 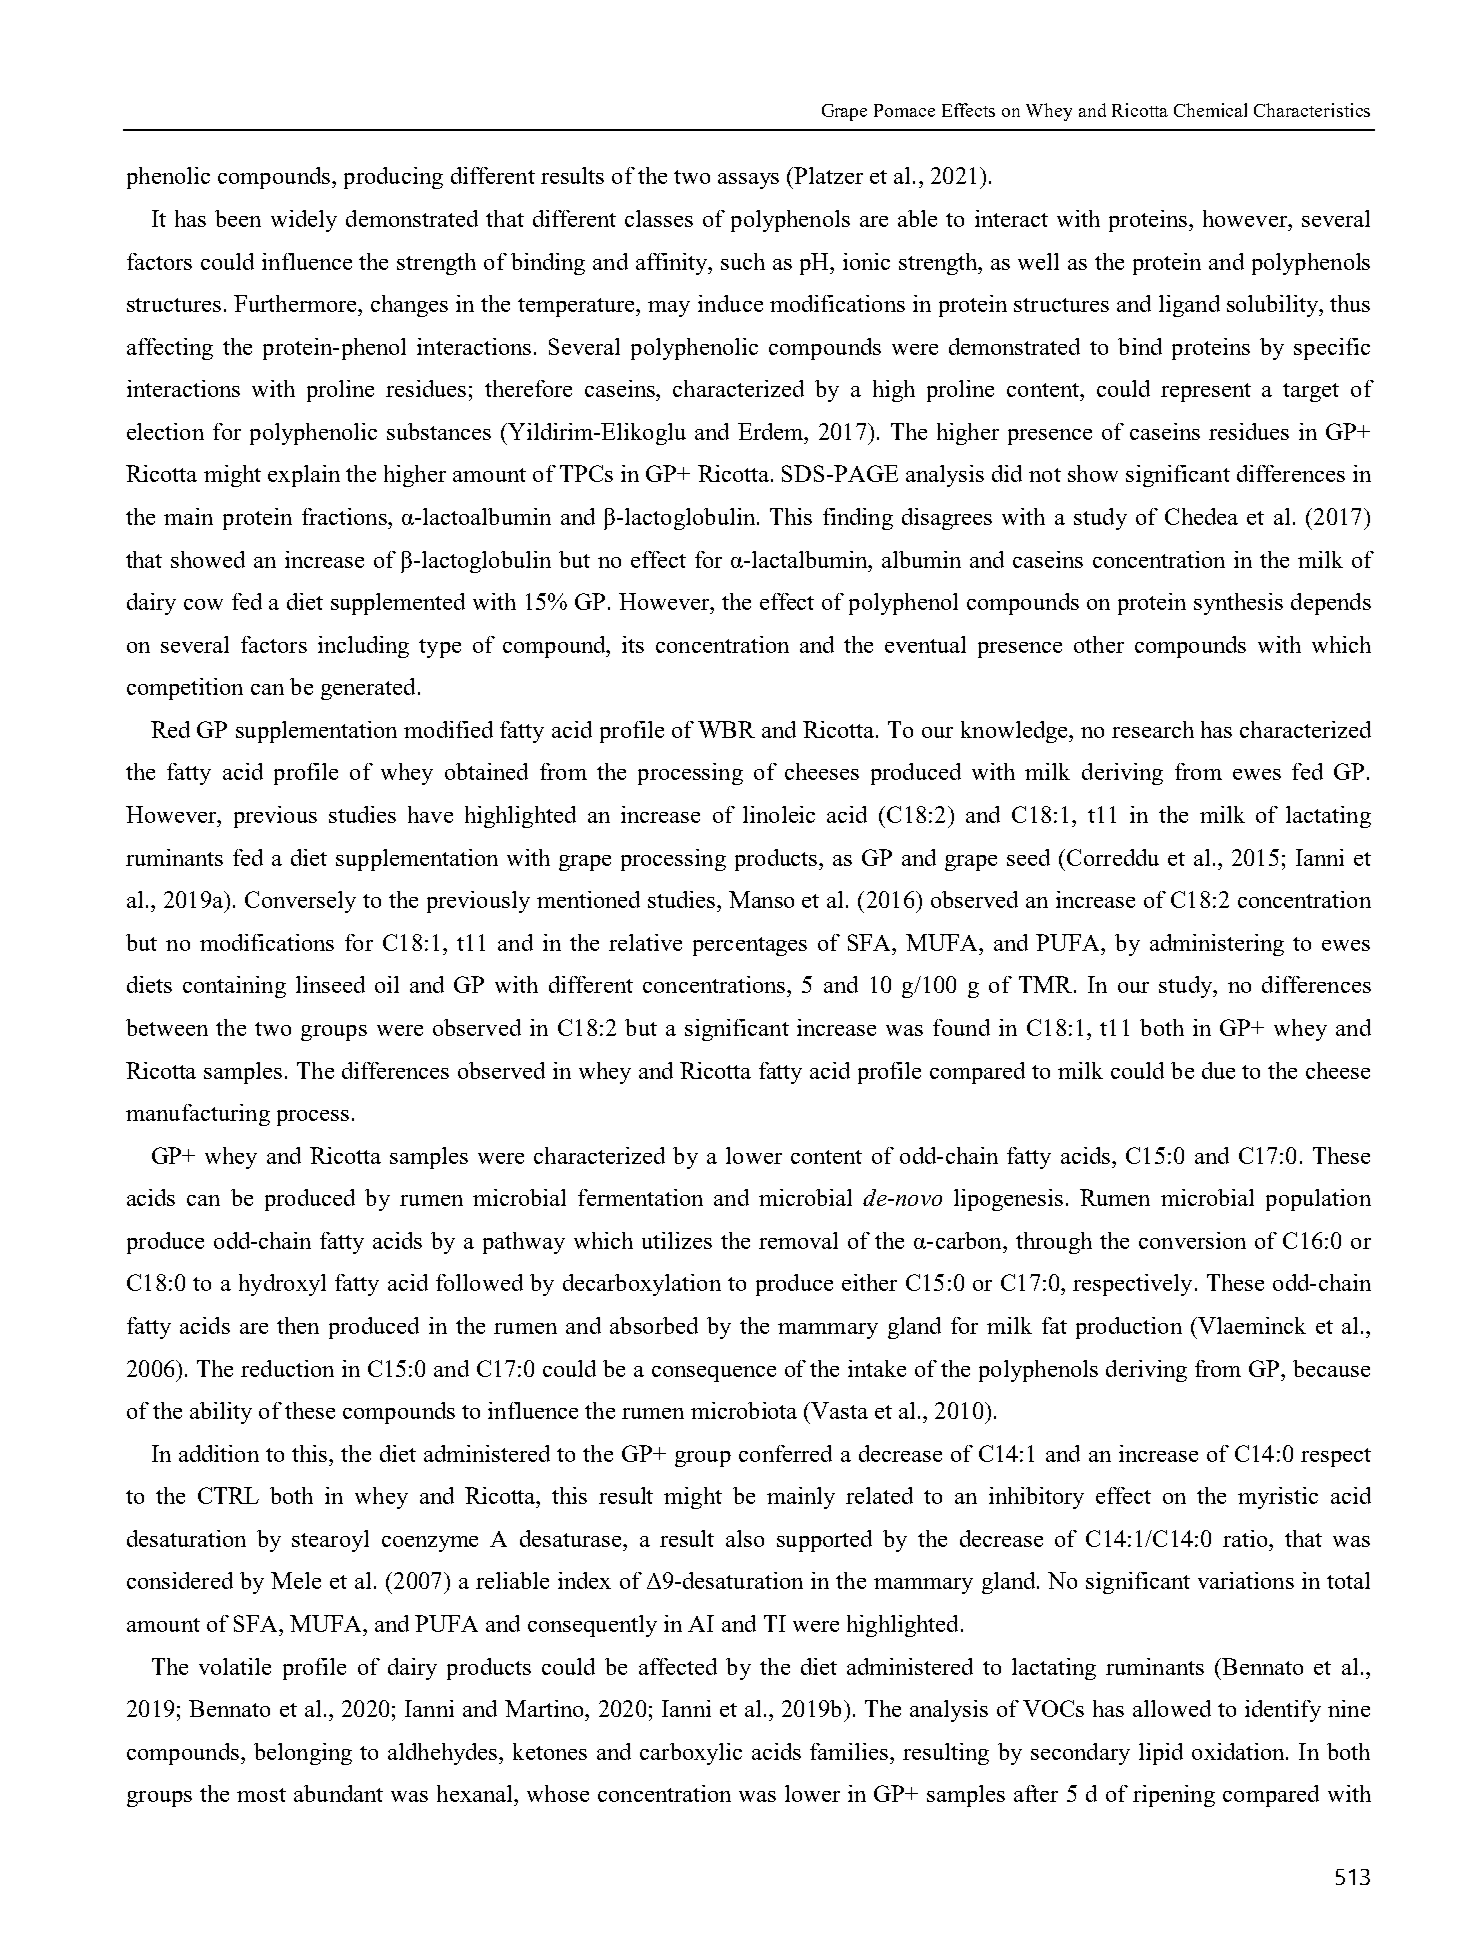 What do you see at coordinates (1217, 945) in the document?
I see `administering` at bounding box center [1217, 945].
